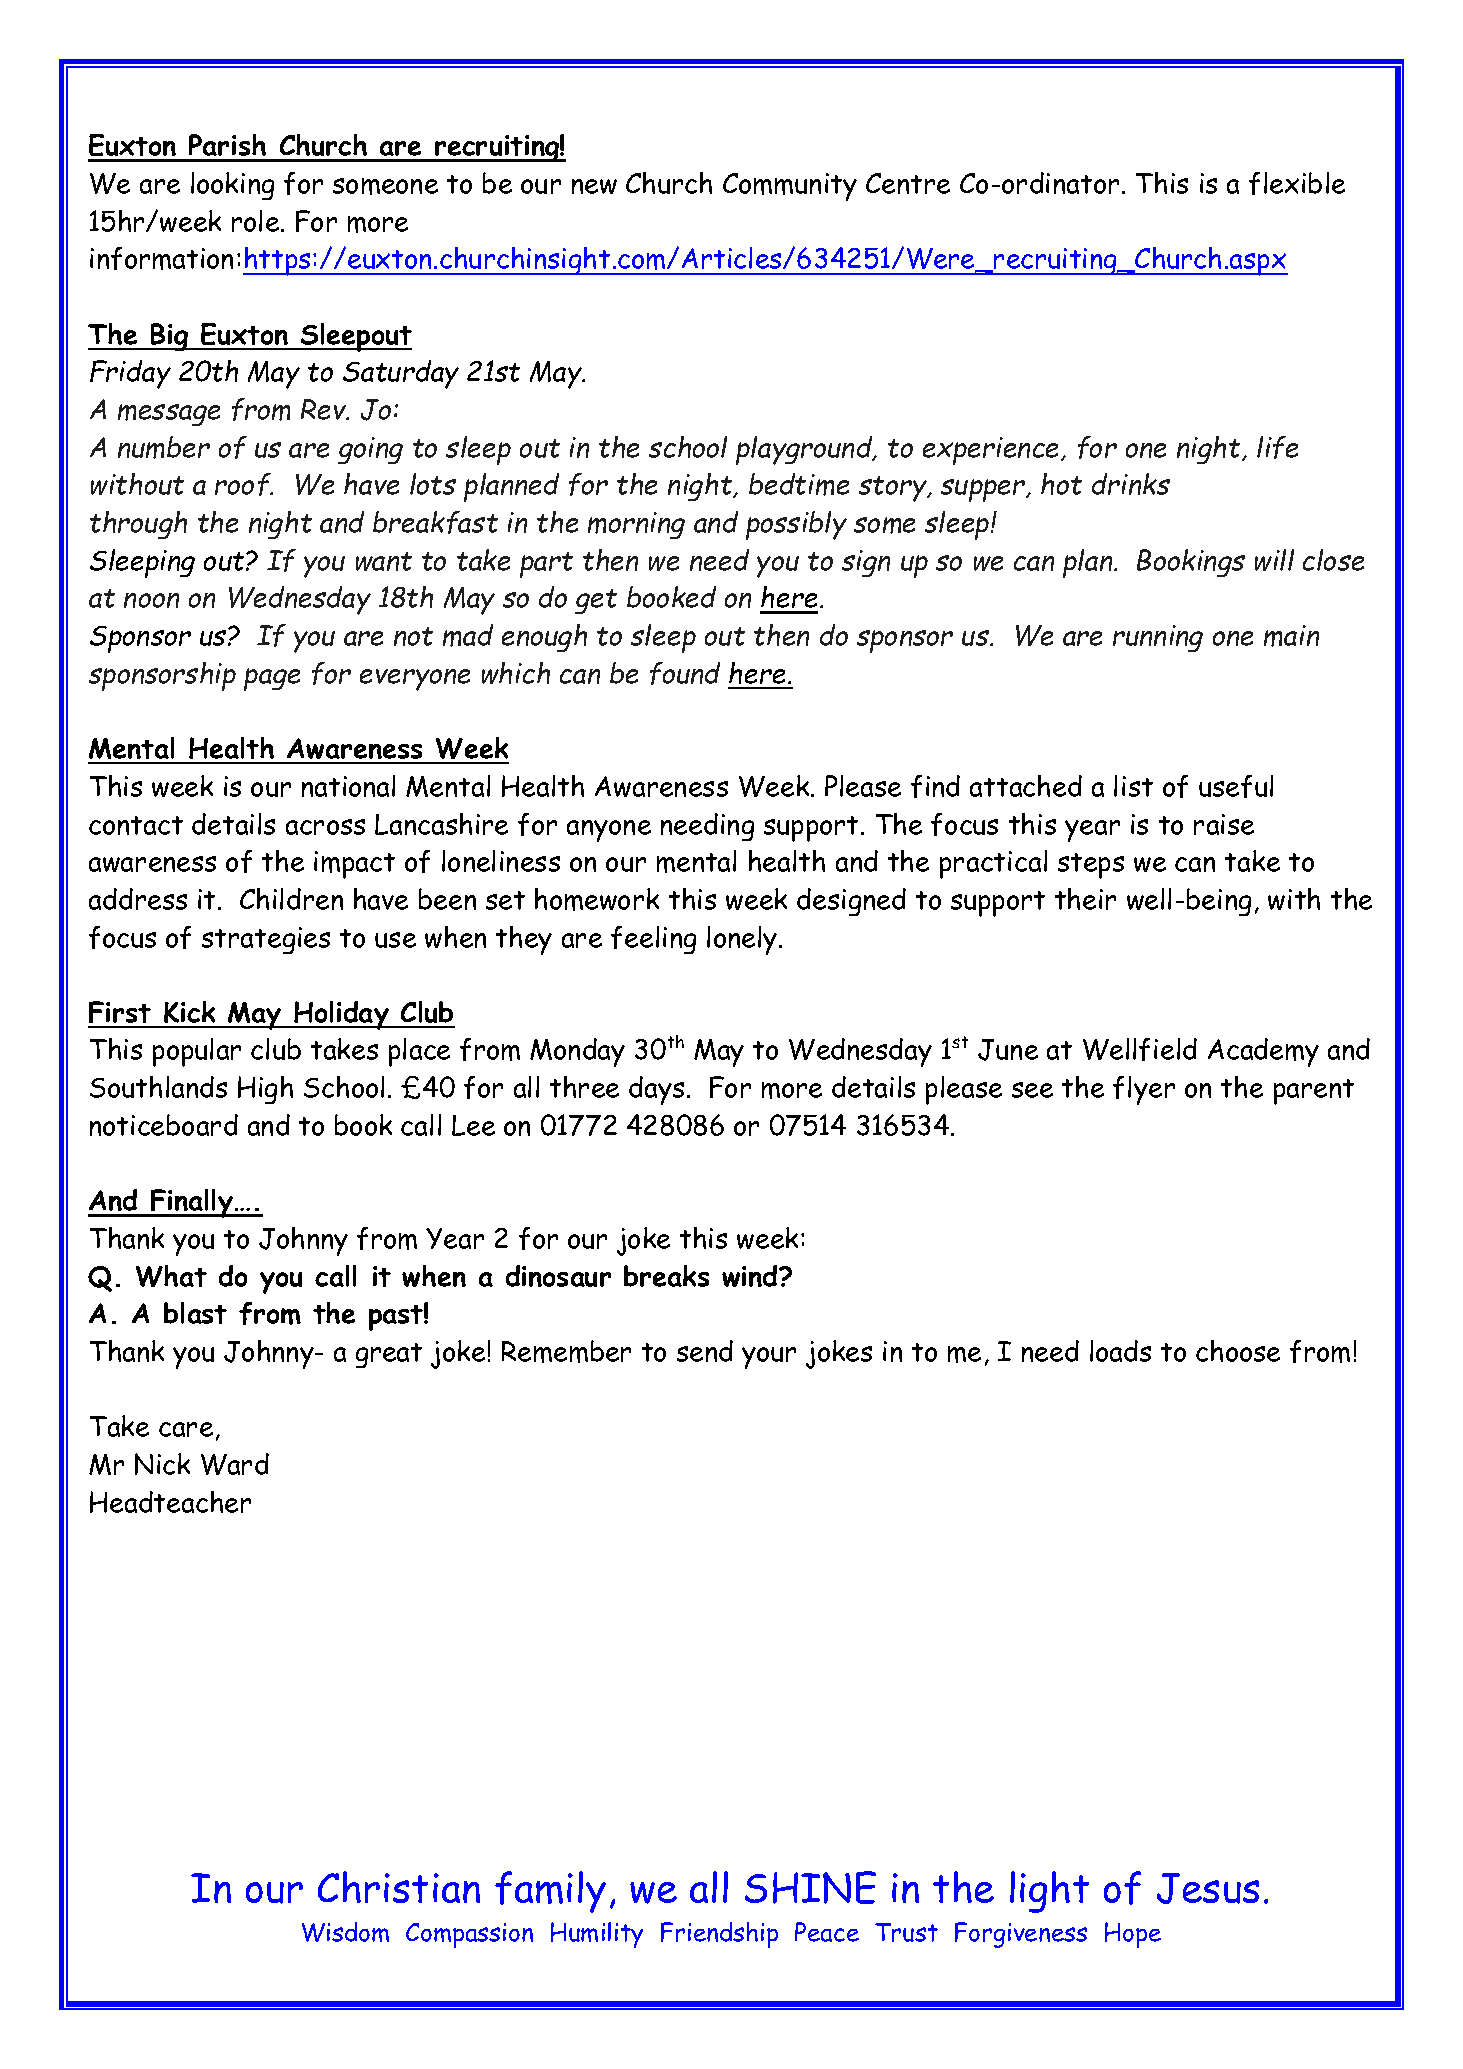  Describe the element at coordinates (345, 1932) in the screenshot. I see `Wisdom` at that location.
